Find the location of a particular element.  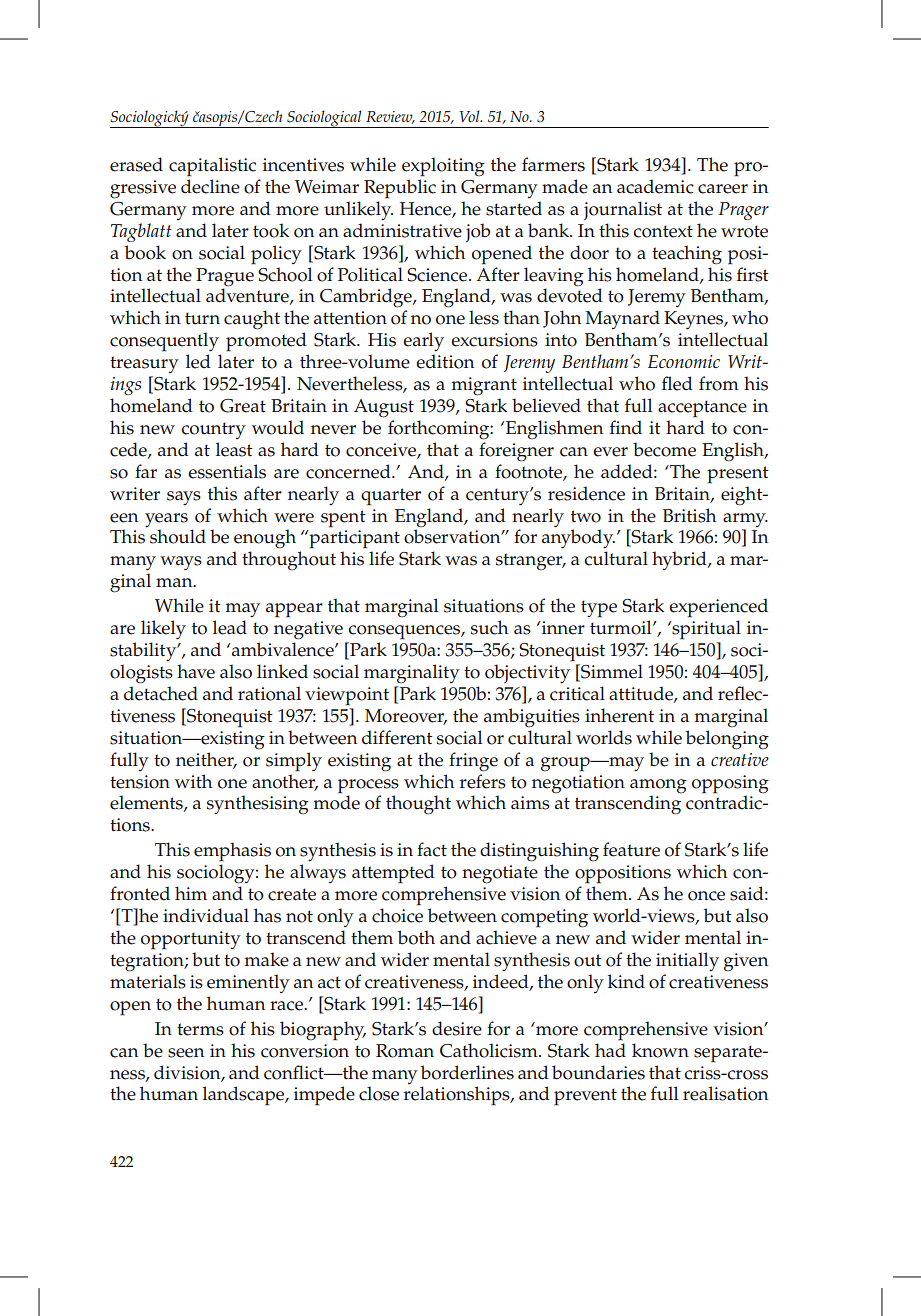

experienced is located at coordinates (718, 608).
